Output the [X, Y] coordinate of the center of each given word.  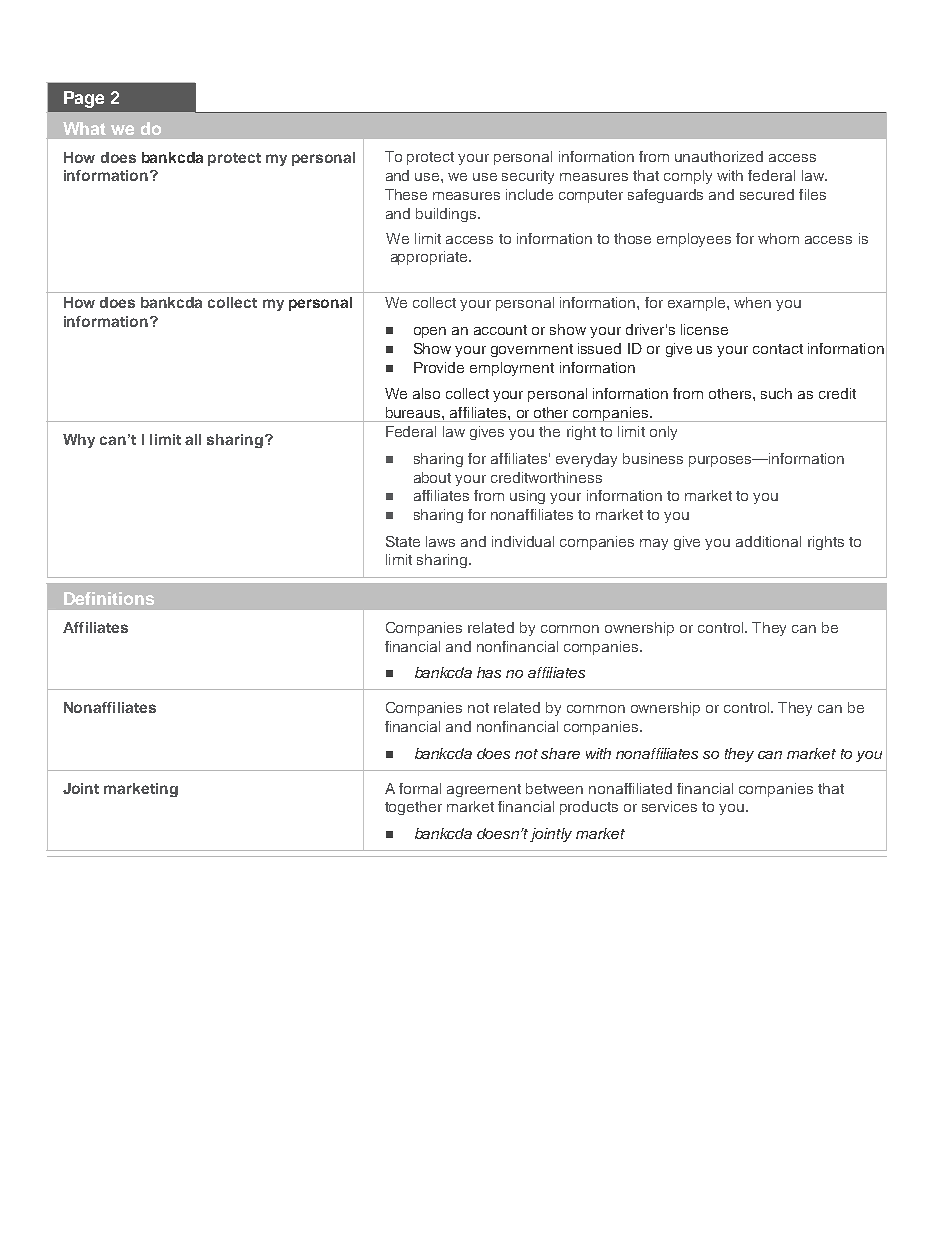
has [489, 672]
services [669, 806]
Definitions [109, 598]
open [430, 332]
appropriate [430, 258]
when [752, 302]
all [193, 439]
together [413, 808]
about [432, 477]
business [653, 458]
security [528, 177]
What [84, 128]
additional [768, 541]
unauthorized [719, 156]
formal [420, 788]
